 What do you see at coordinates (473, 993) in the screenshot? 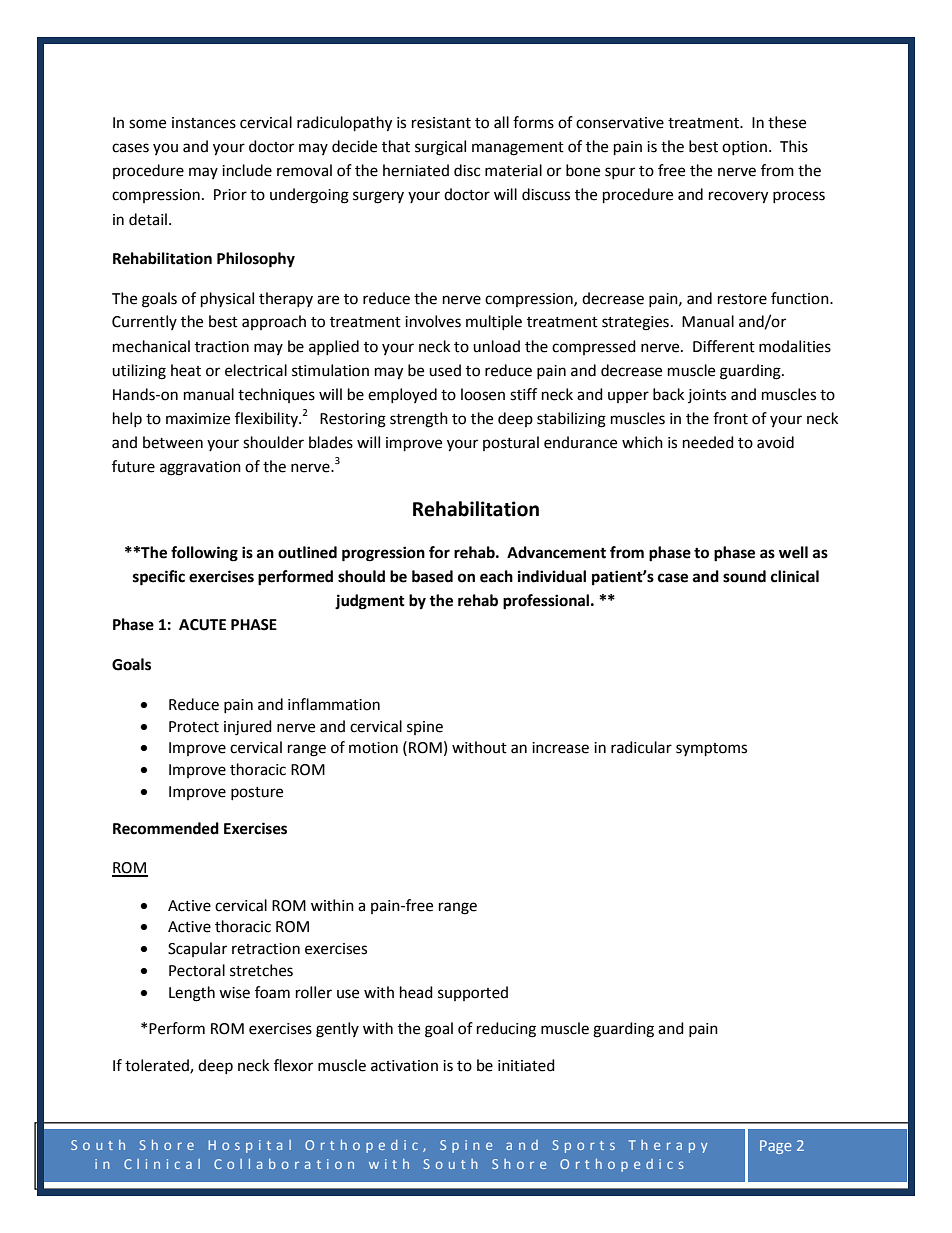
I see `supported` at bounding box center [473, 993].
